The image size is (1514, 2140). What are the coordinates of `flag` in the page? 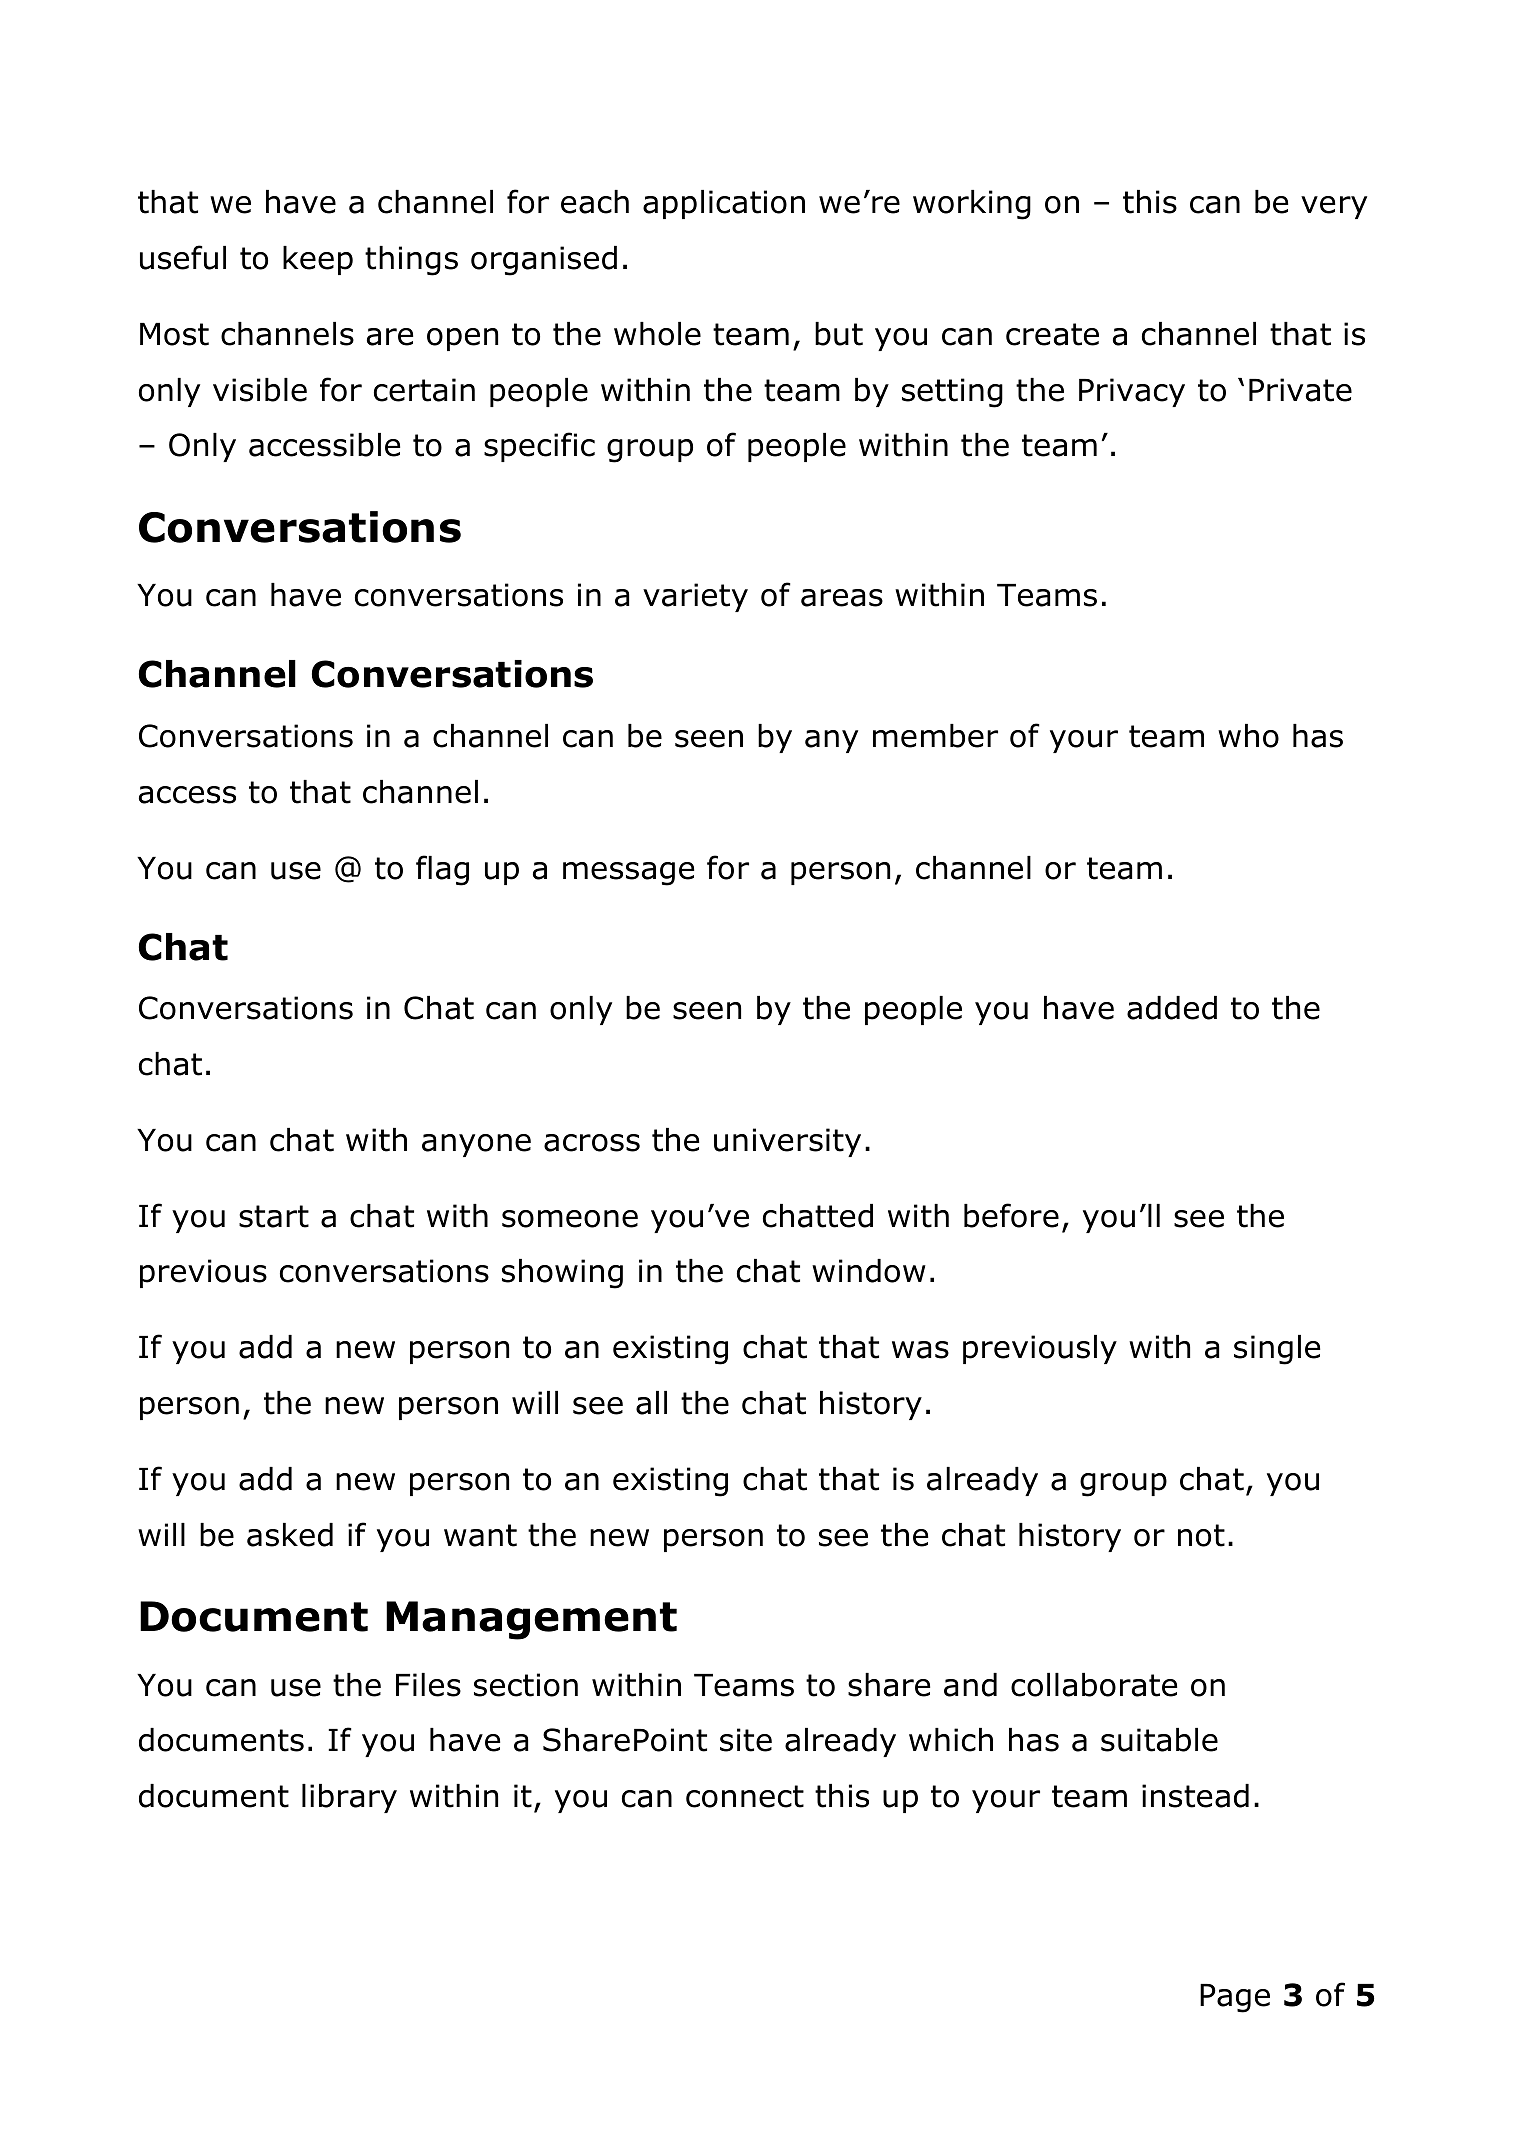 It's located at (442, 870).
